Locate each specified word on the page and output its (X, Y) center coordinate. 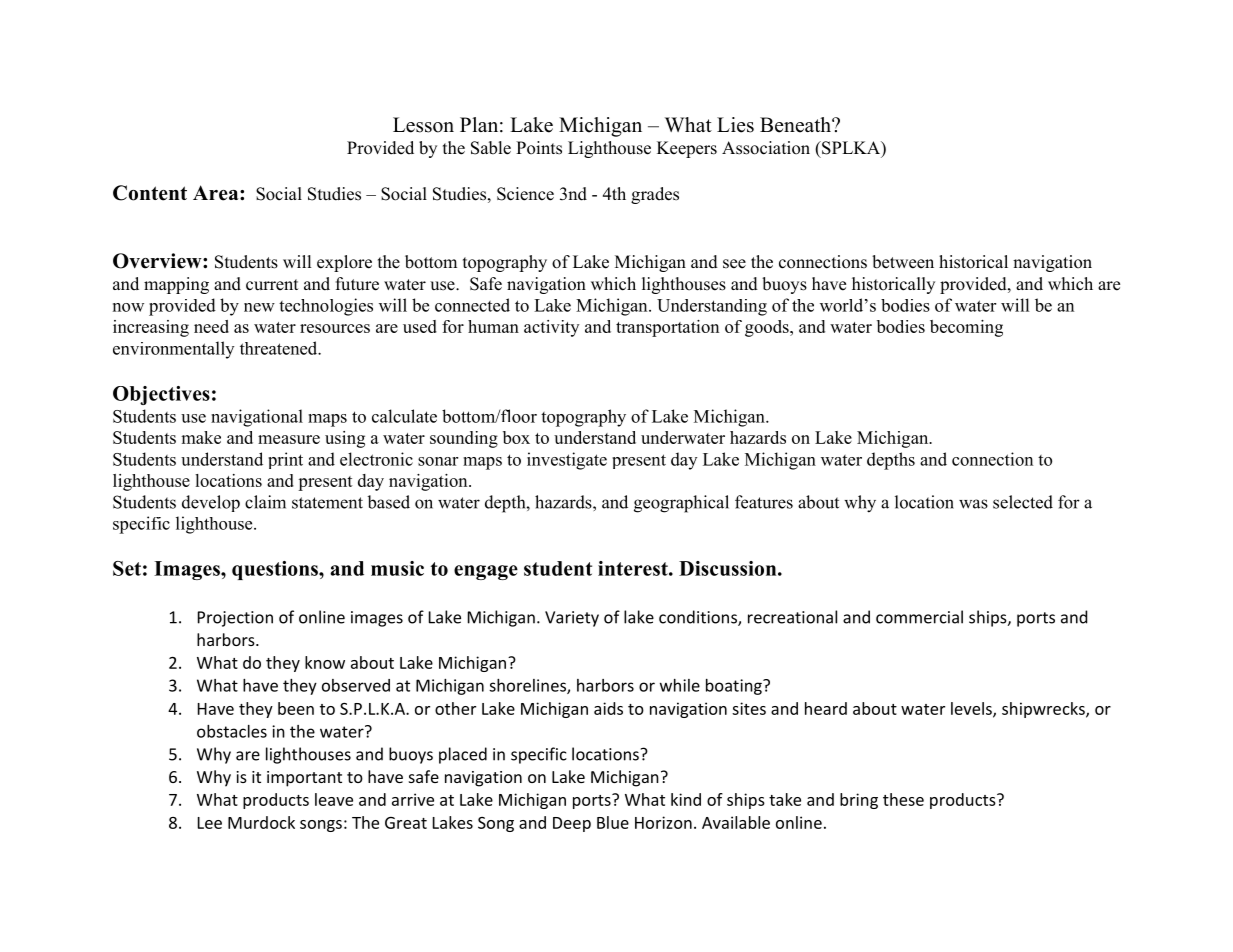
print (285, 460)
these (903, 799)
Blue (613, 822)
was (973, 504)
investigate (567, 461)
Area (217, 193)
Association (766, 148)
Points (539, 148)
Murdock (261, 822)
